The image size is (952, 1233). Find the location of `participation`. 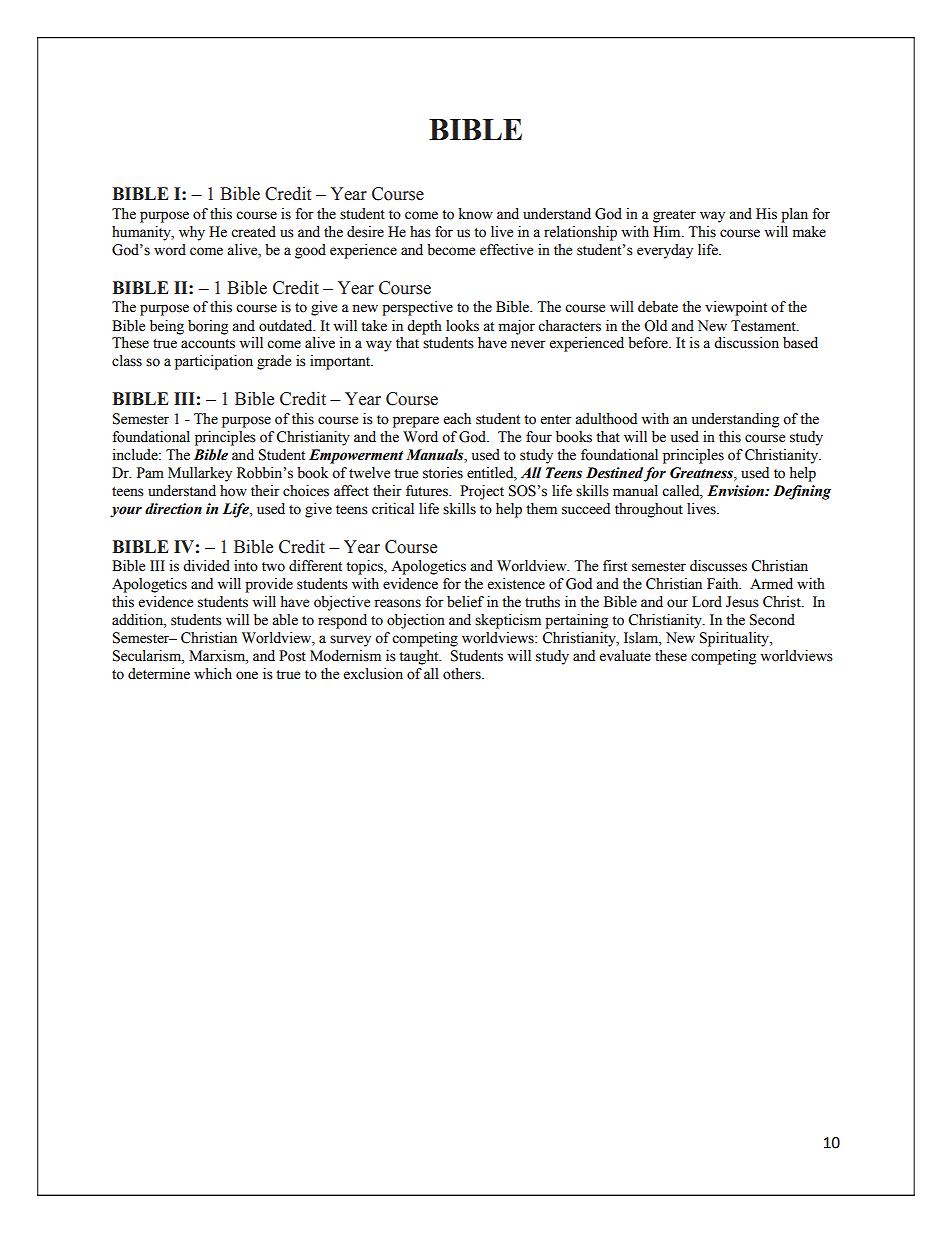

participation is located at coordinates (214, 362).
